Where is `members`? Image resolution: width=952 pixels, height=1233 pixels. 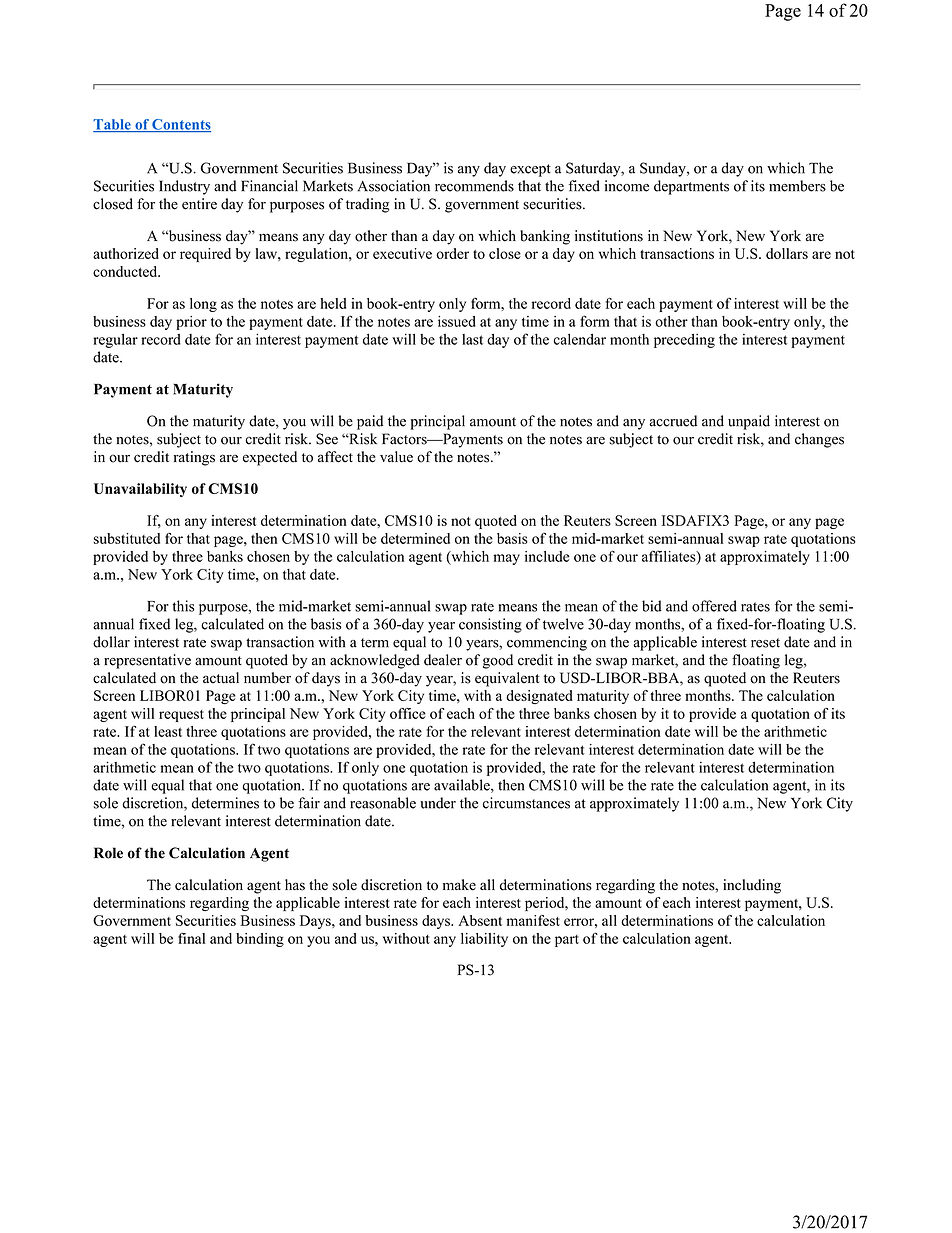 members is located at coordinates (797, 186).
